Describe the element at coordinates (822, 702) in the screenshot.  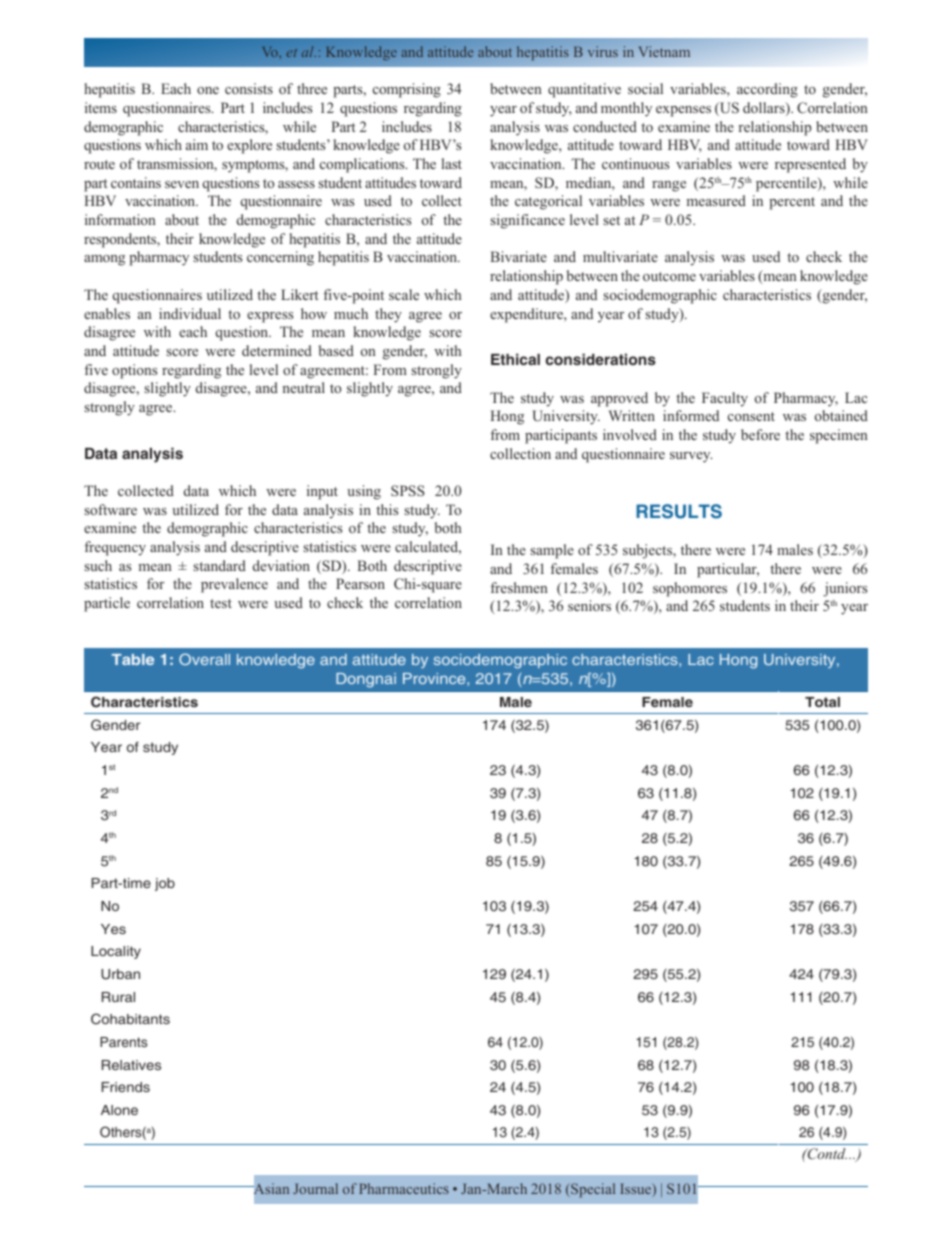
I see `Total` at that location.
